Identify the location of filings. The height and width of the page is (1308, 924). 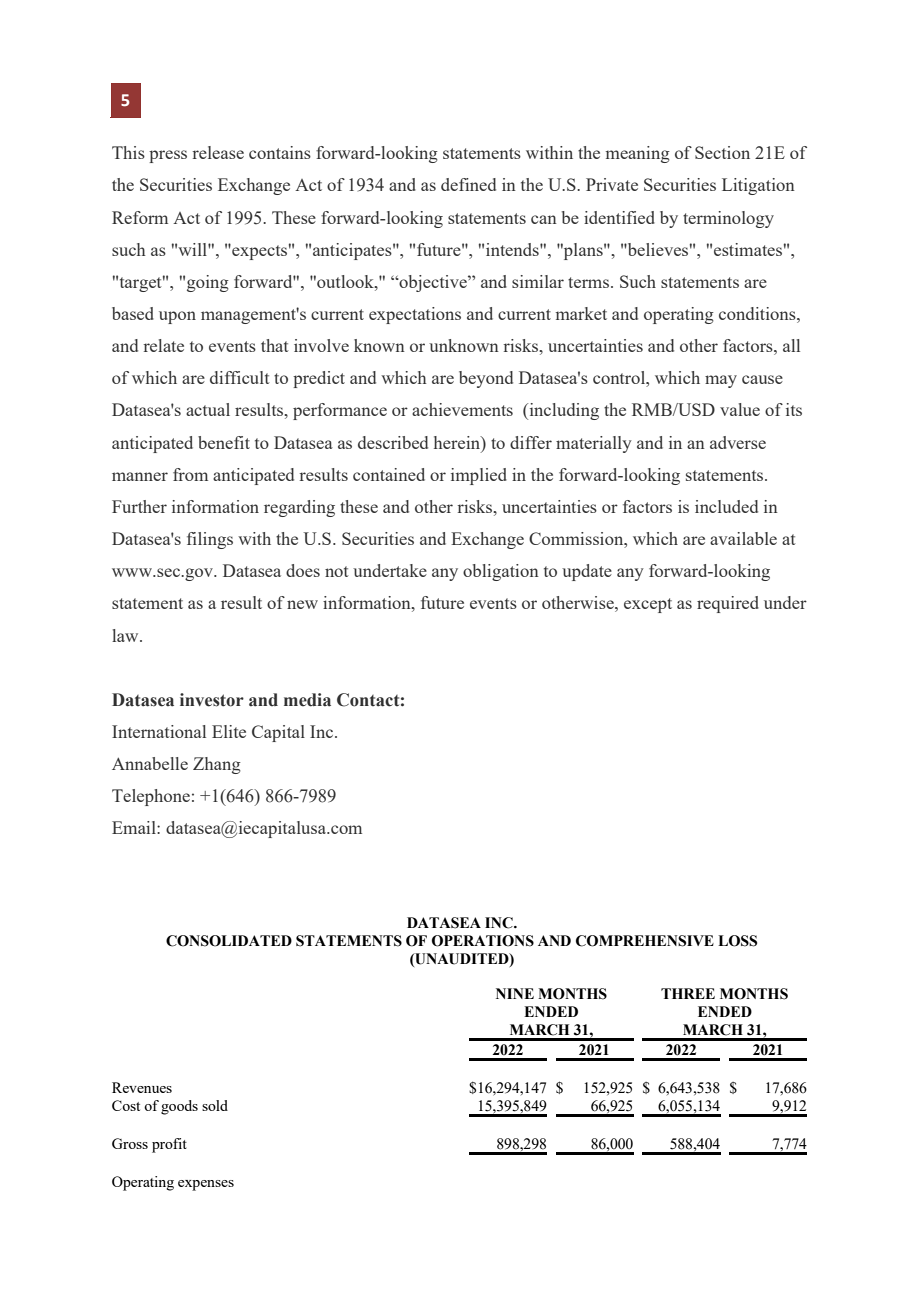
(210, 540).
